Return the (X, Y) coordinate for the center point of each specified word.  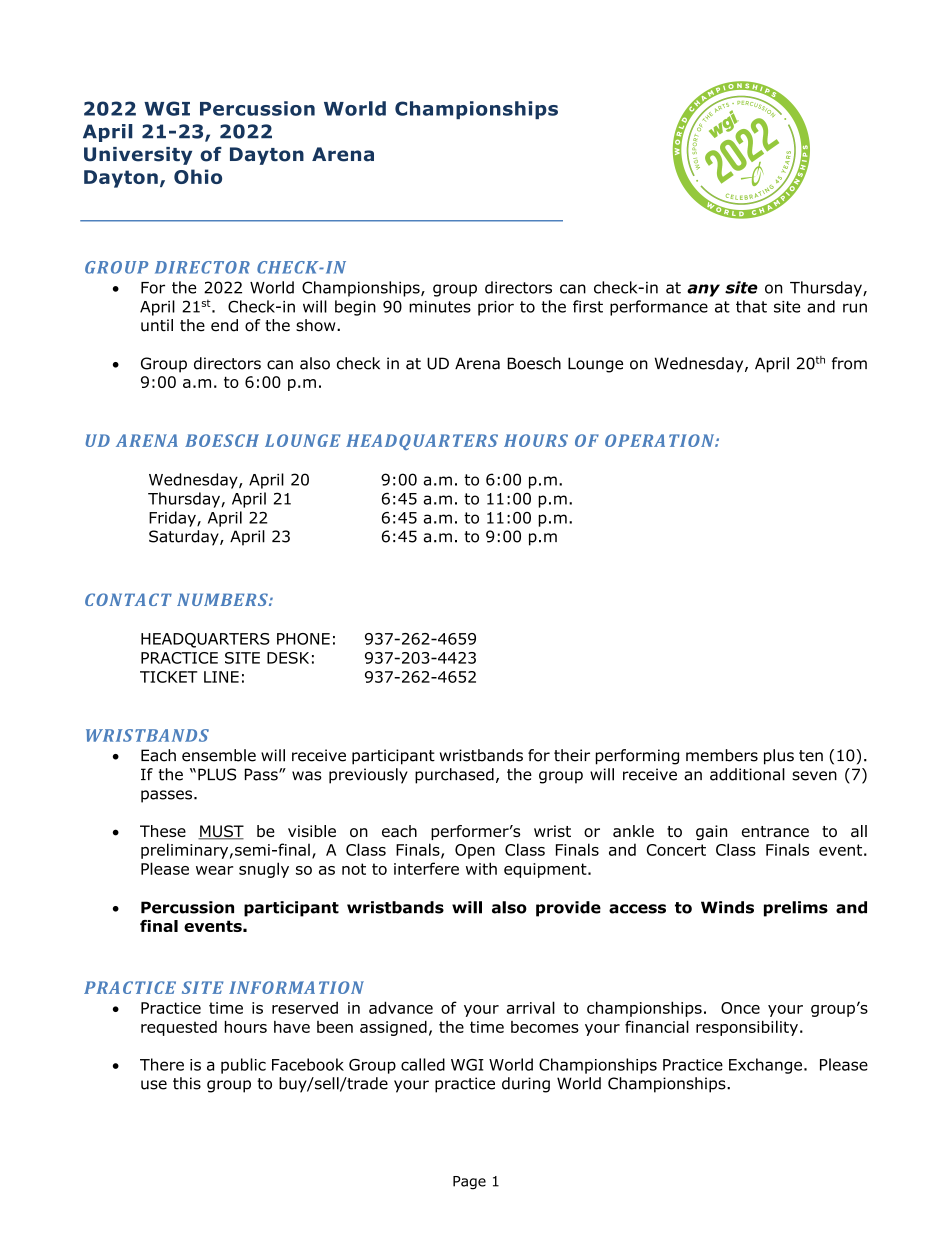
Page (469, 1183)
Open (475, 851)
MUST (221, 832)
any (703, 290)
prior (496, 308)
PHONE (303, 639)
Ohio (198, 176)
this (187, 1083)
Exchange (765, 1066)
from (849, 363)
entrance (775, 831)
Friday (173, 519)
